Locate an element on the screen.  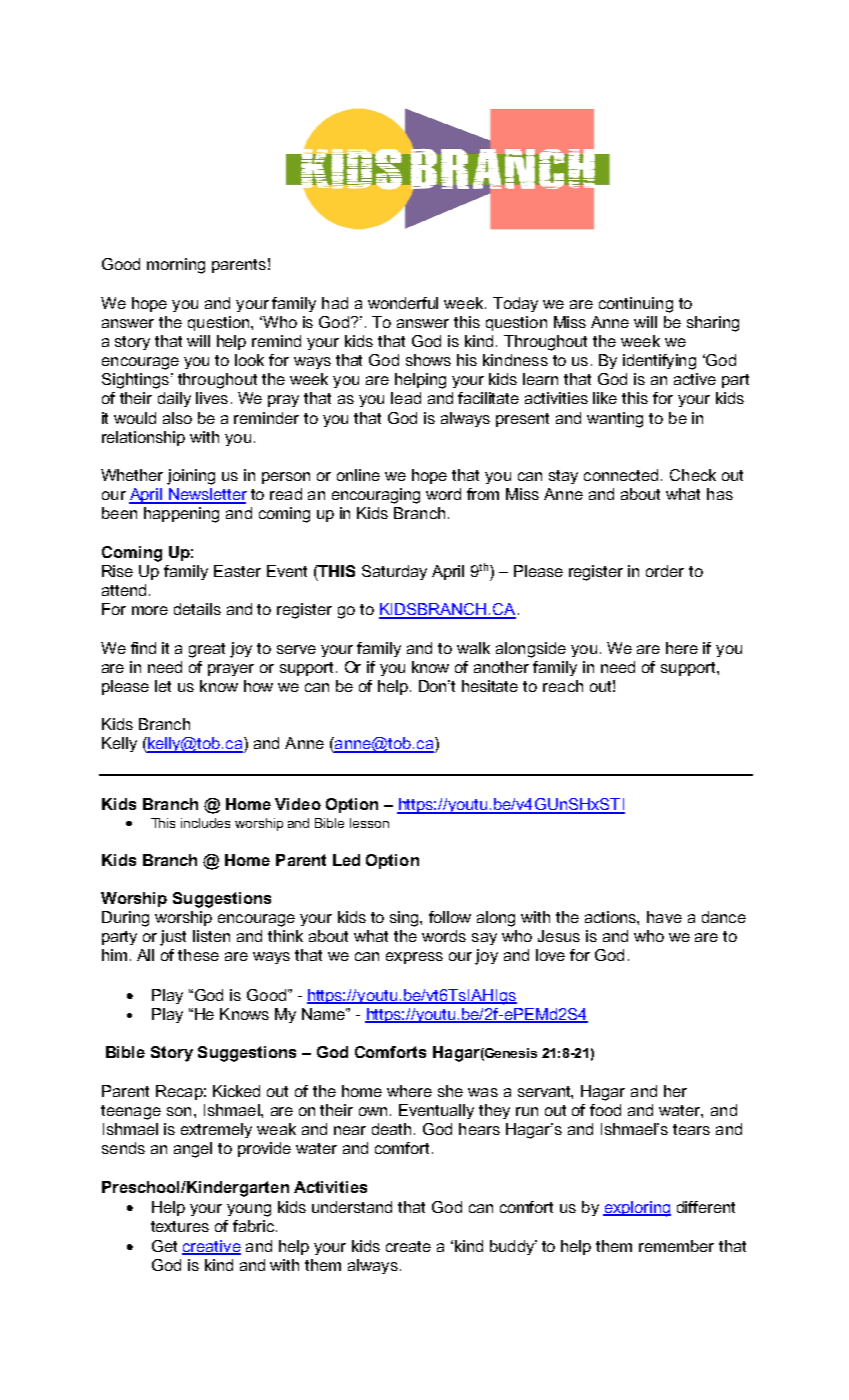
order is located at coordinates (665, 571).
